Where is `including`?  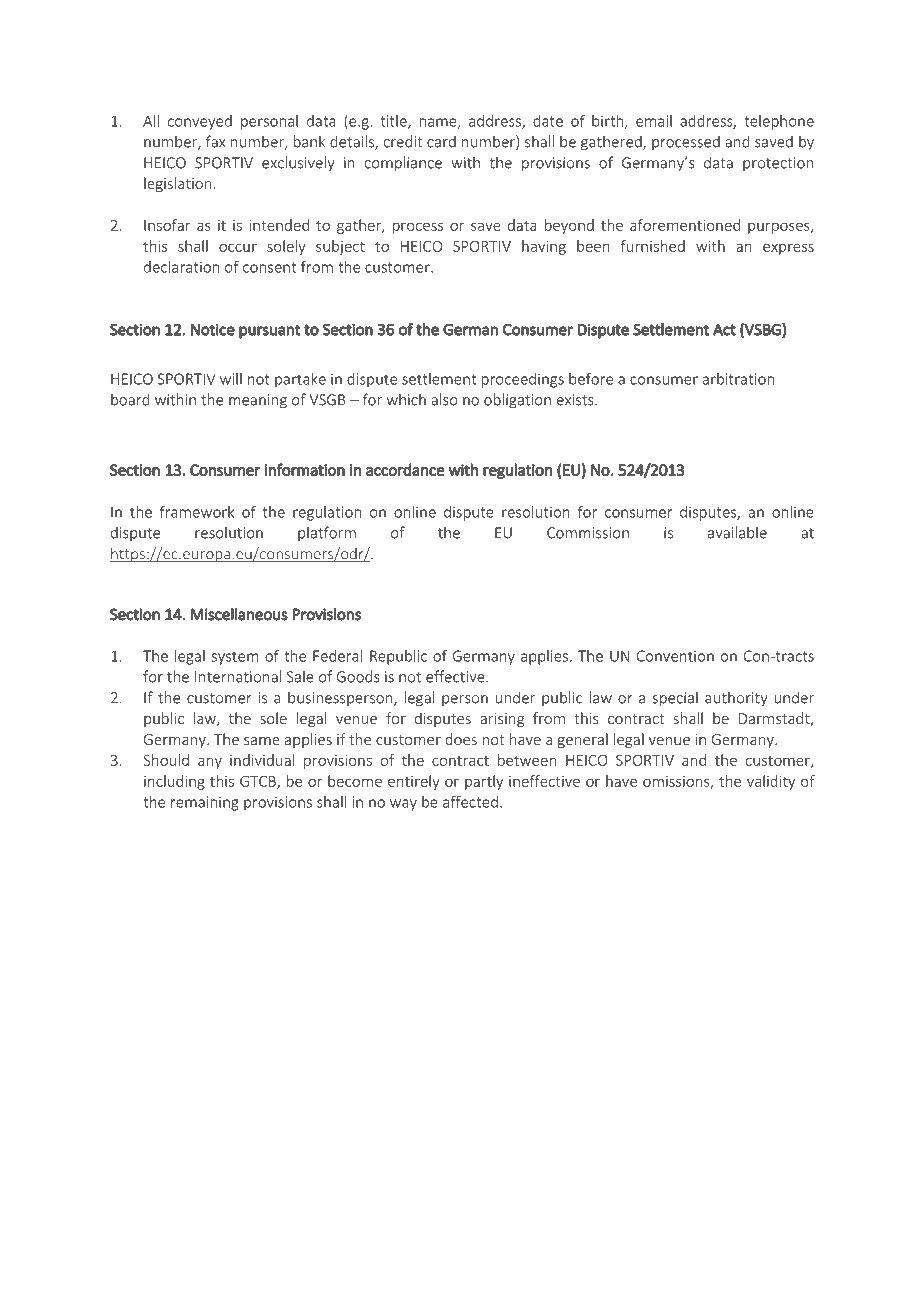 including is located at coordinates (174, 782).
